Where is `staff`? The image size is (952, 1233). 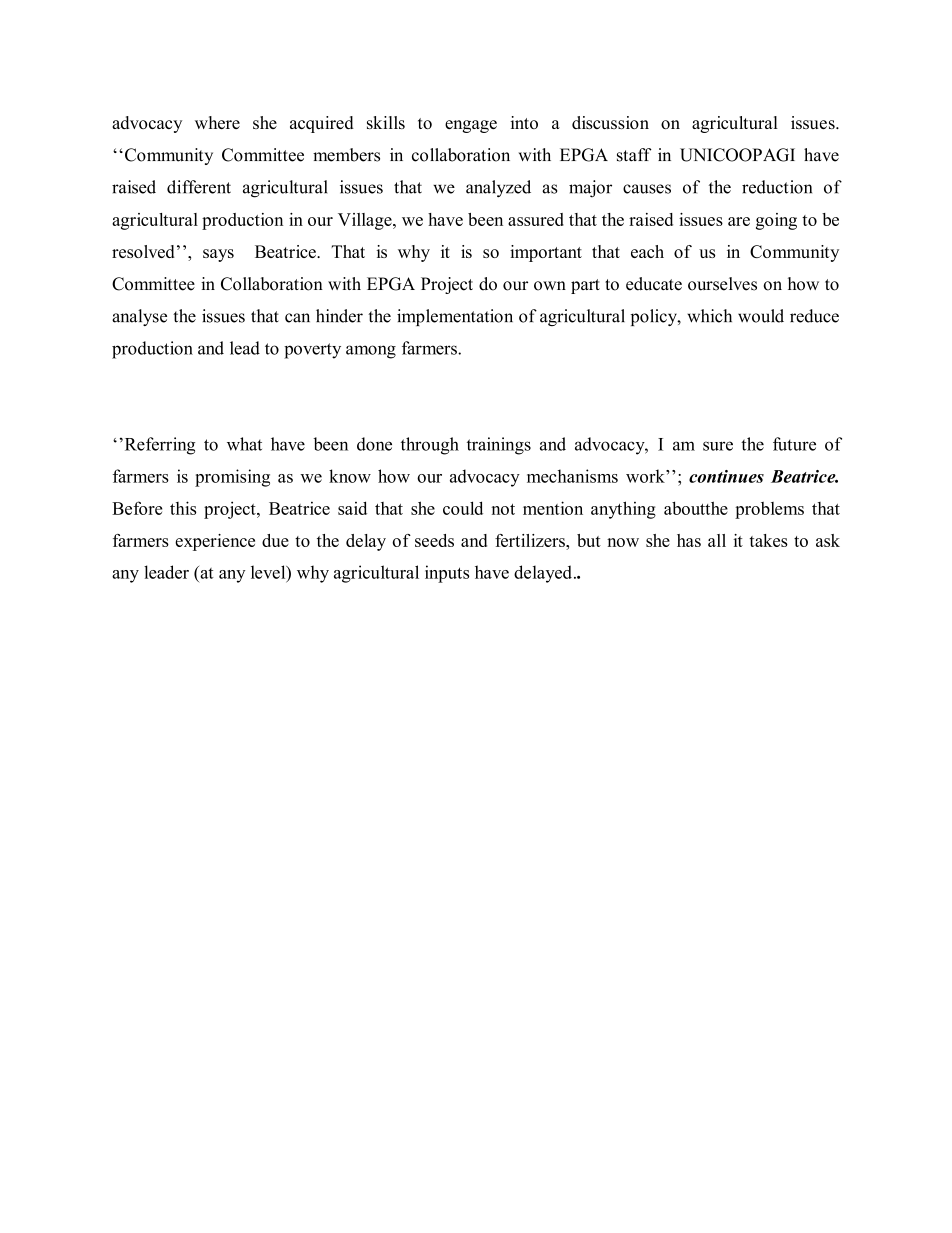 staff is located at coordinates (634, 155).
